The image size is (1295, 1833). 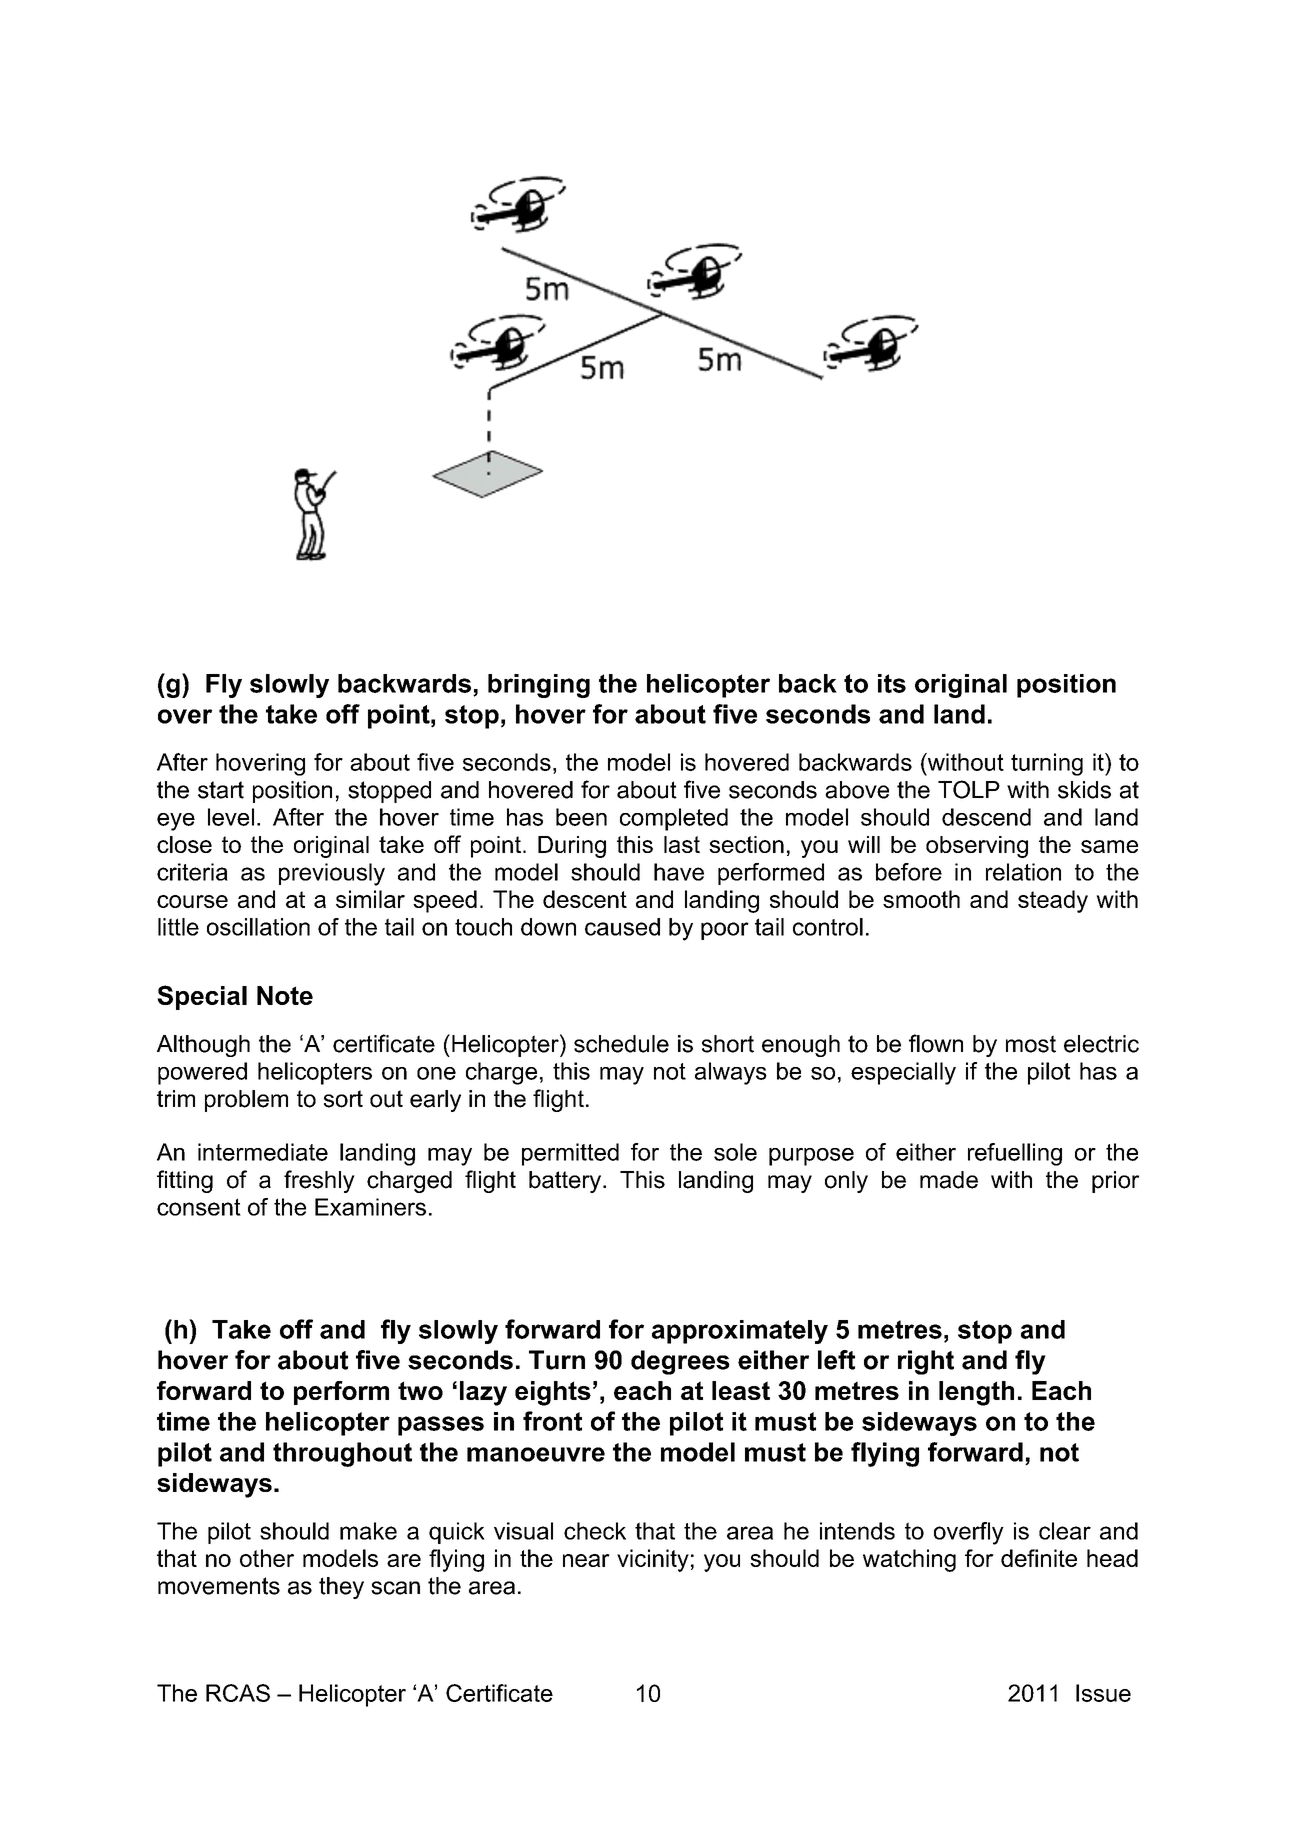 What do you see at coordinates (552, 1421) in the document?
I see `front` at bounding box center [552, 1421].
